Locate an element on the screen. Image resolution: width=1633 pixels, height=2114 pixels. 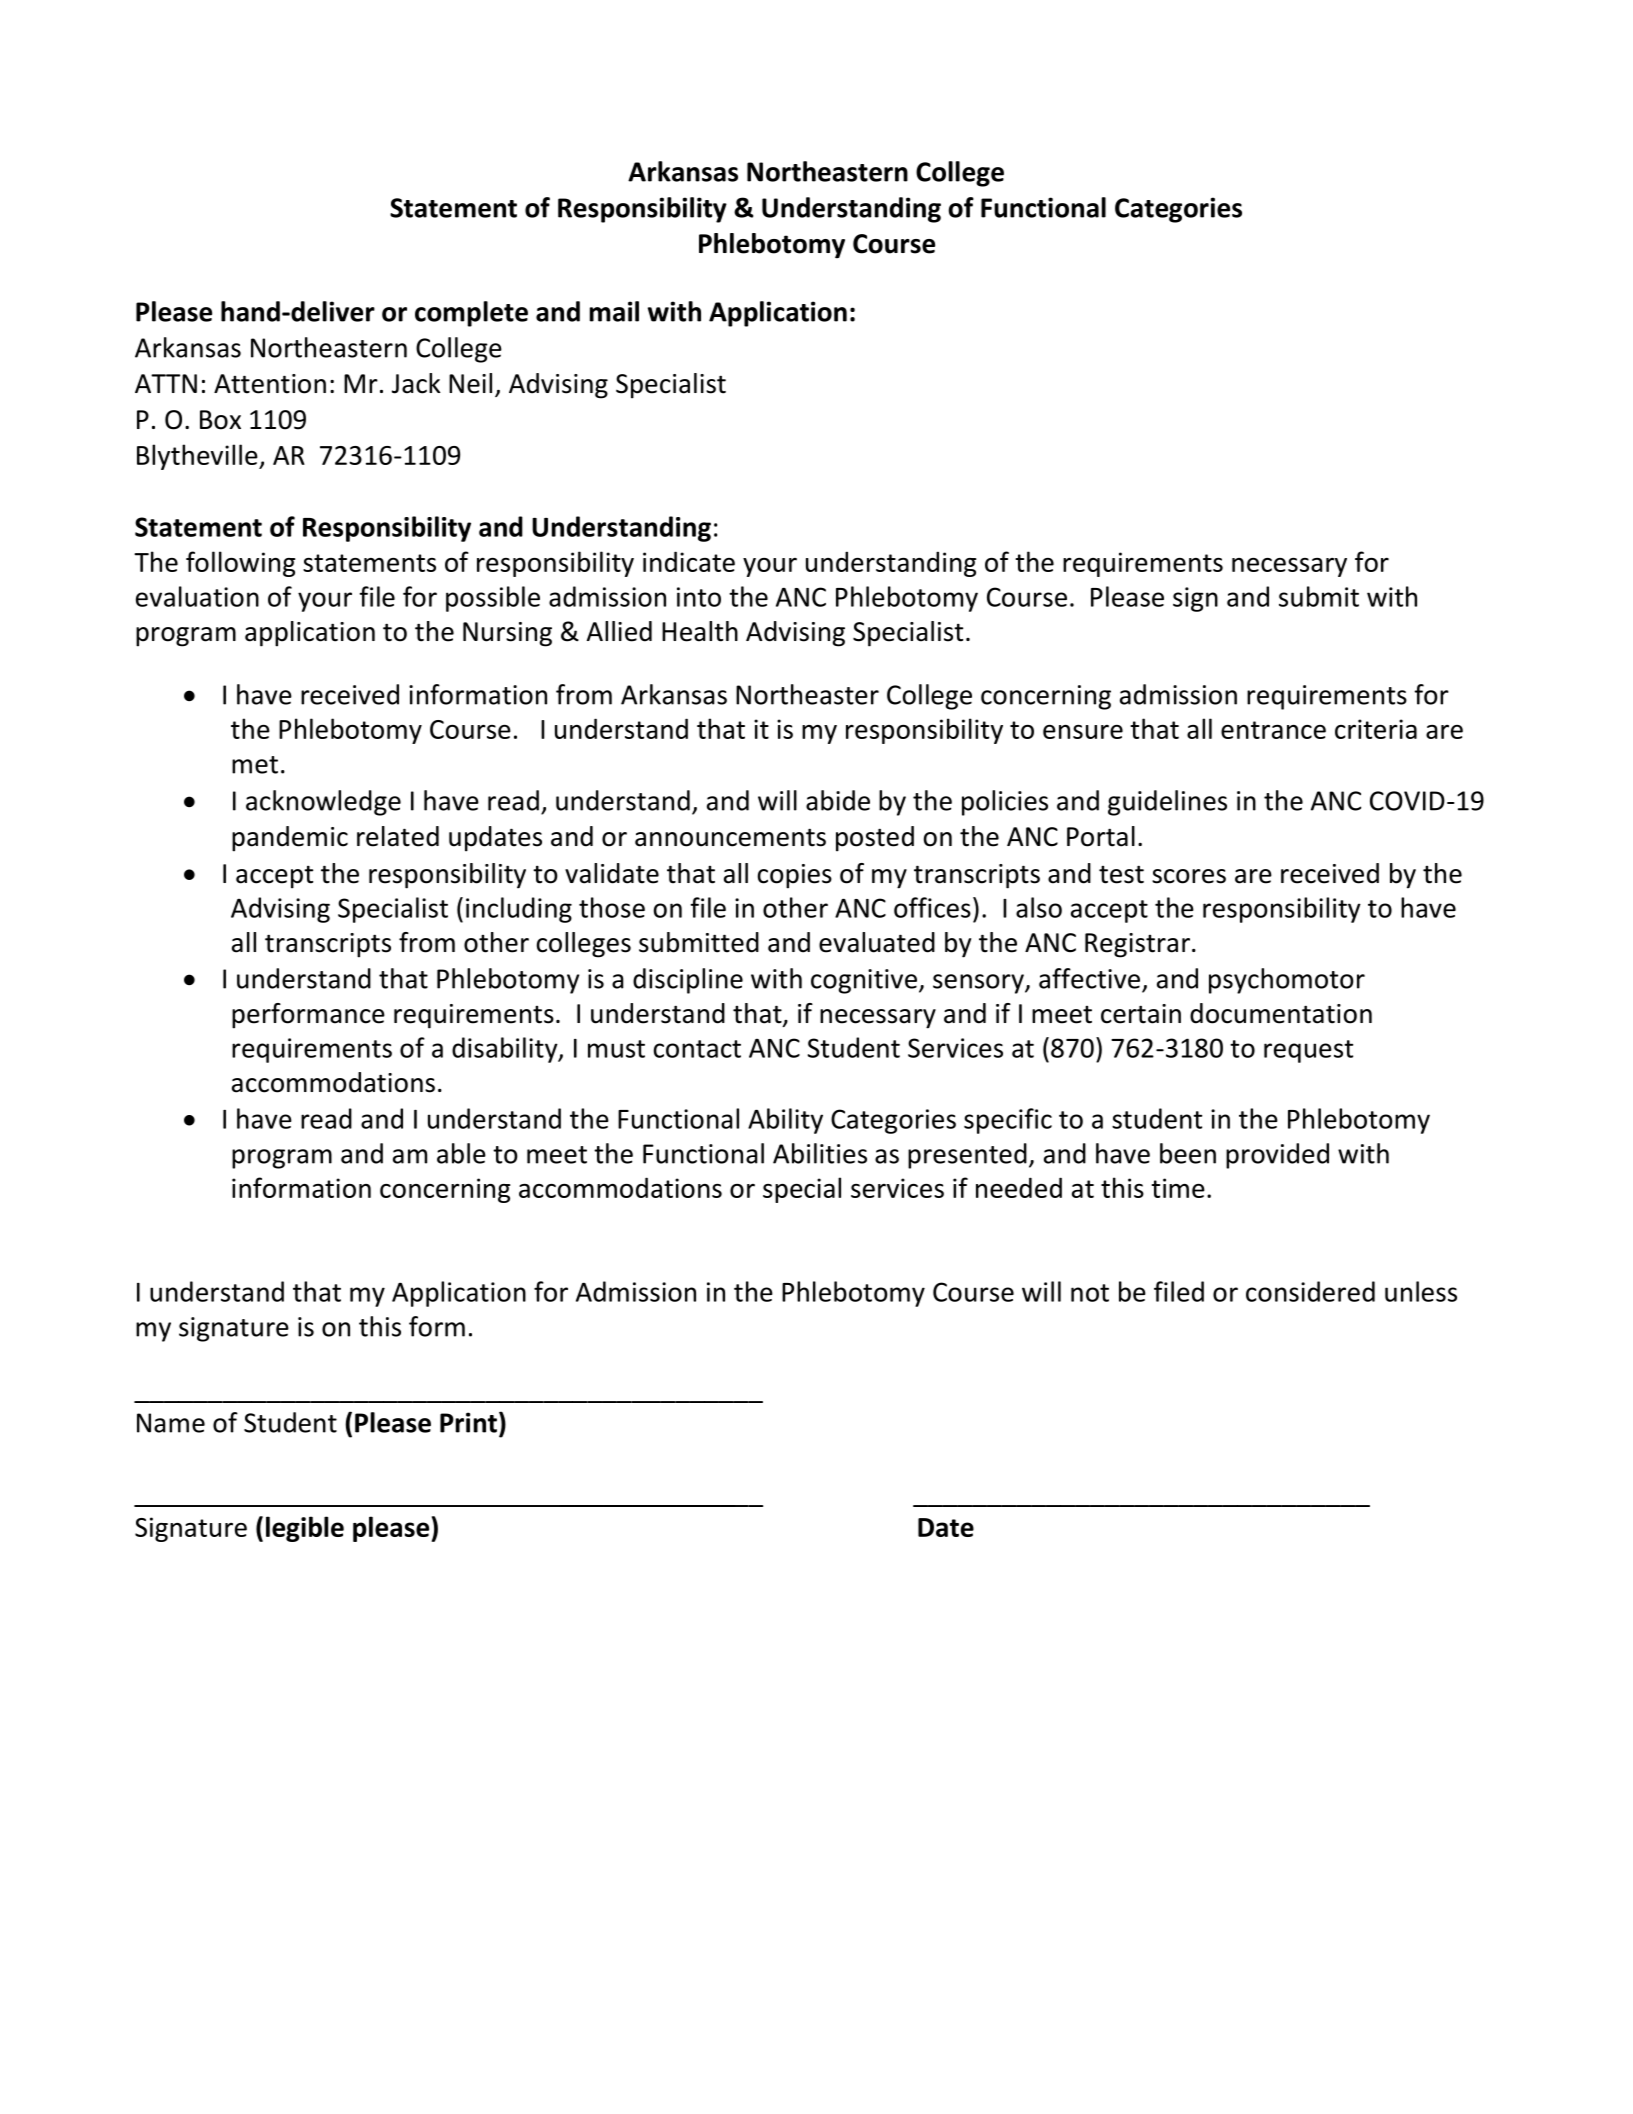
Health is located at coordinates (700, 631).
